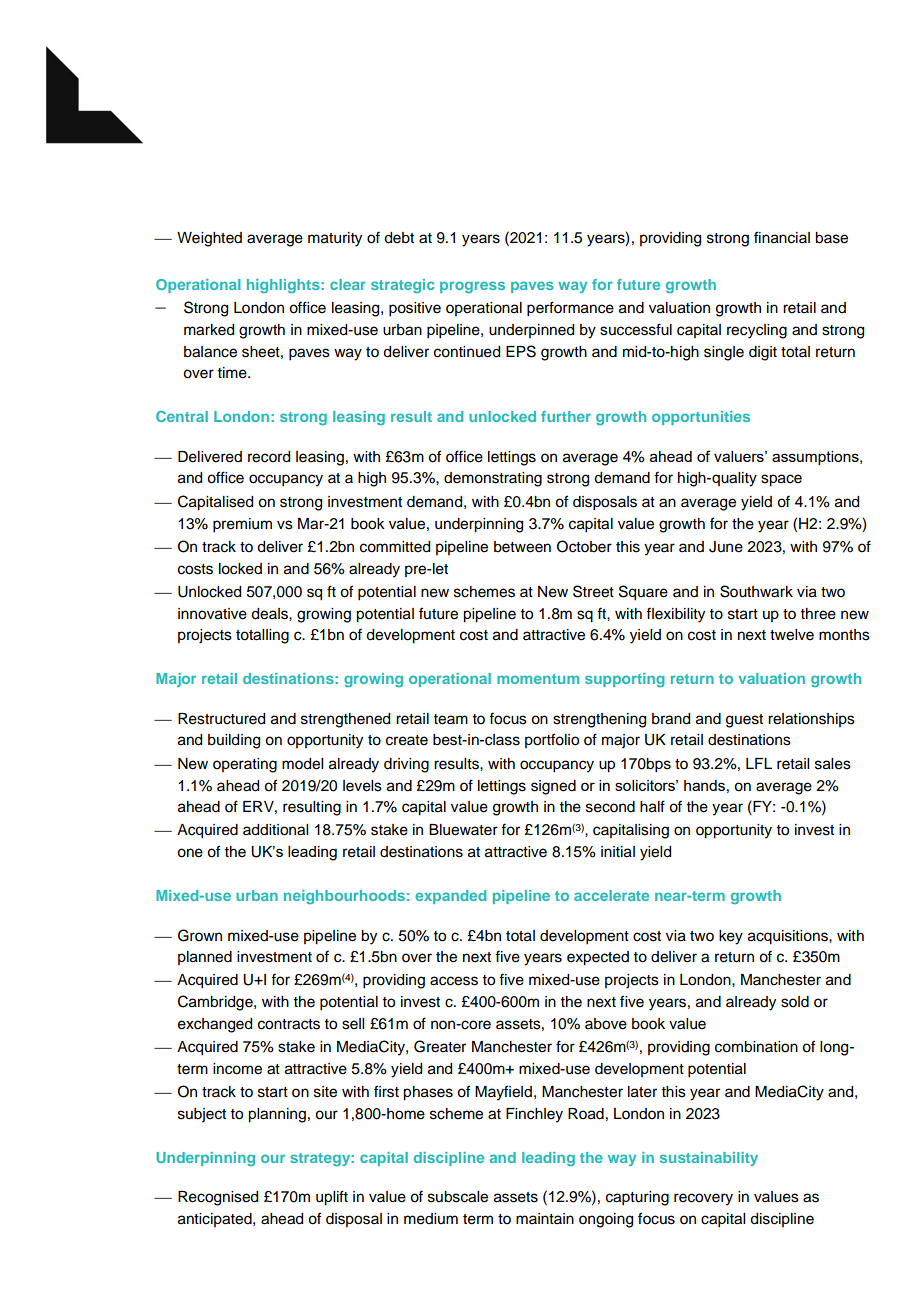 This page has width=924, height=1309. Describe the element at coordinates (522, 547) in the page. I see `between` at that location.
